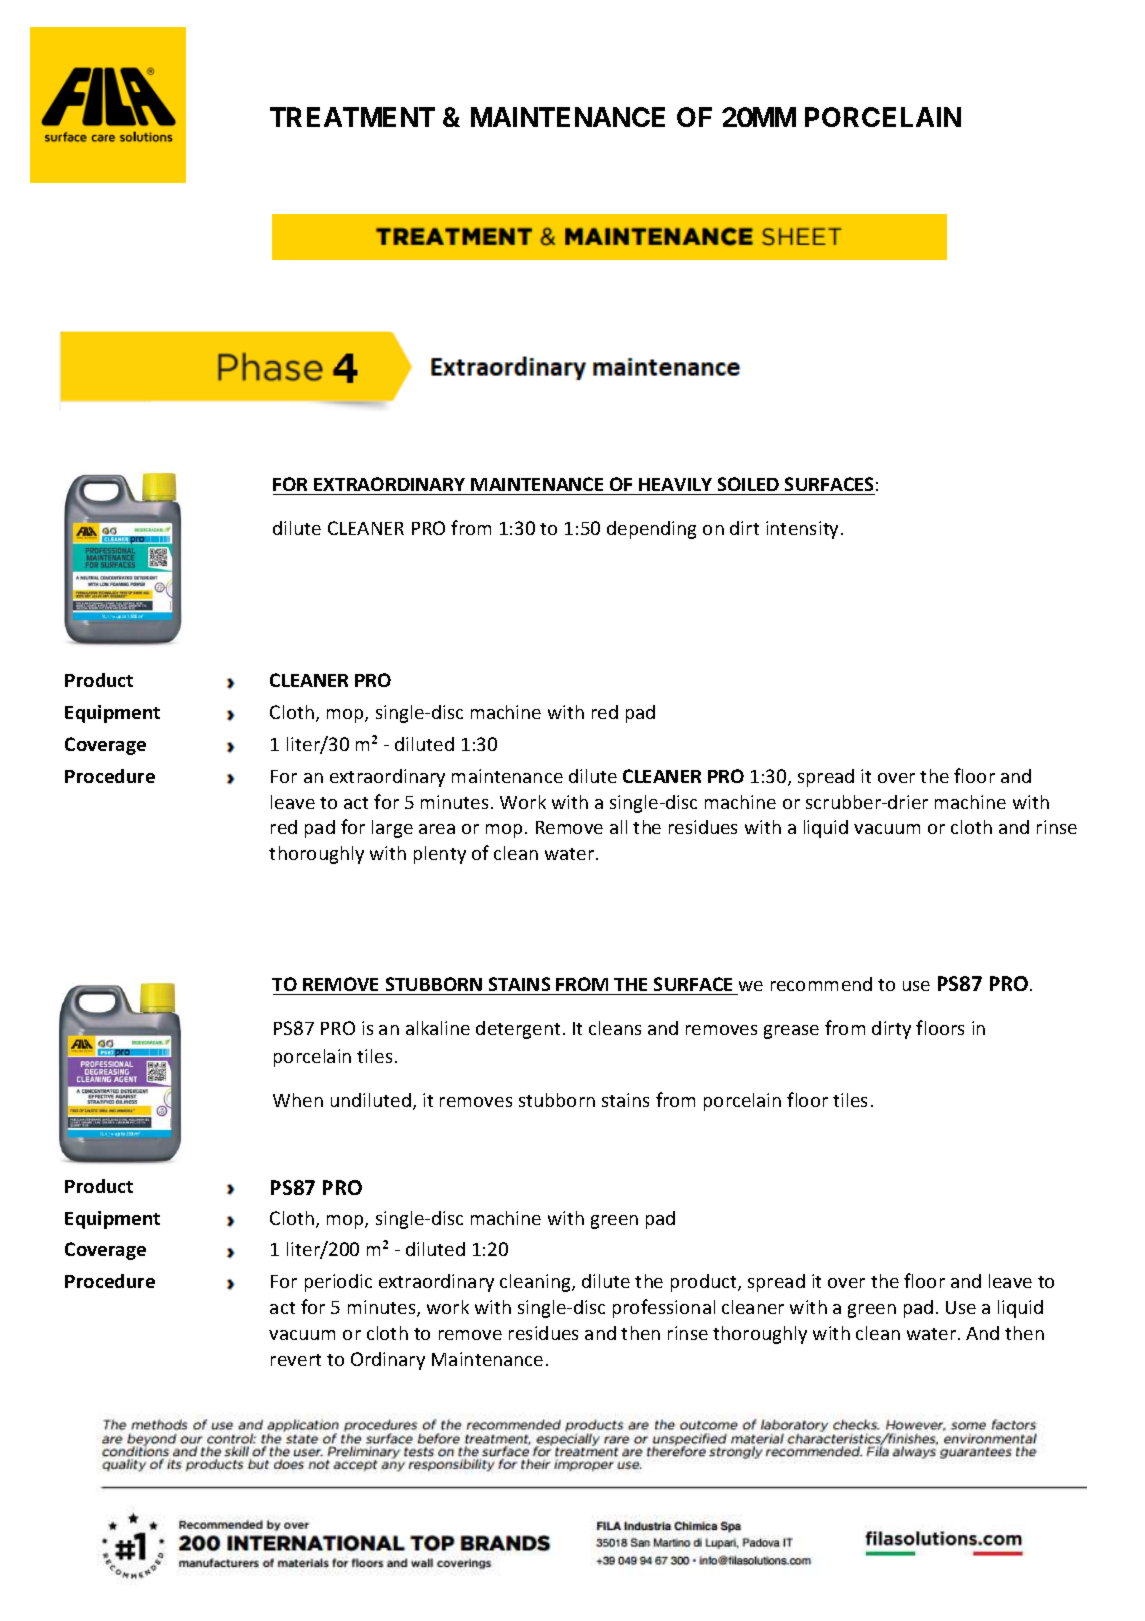  I want to click on depending, so click(651, 530).
